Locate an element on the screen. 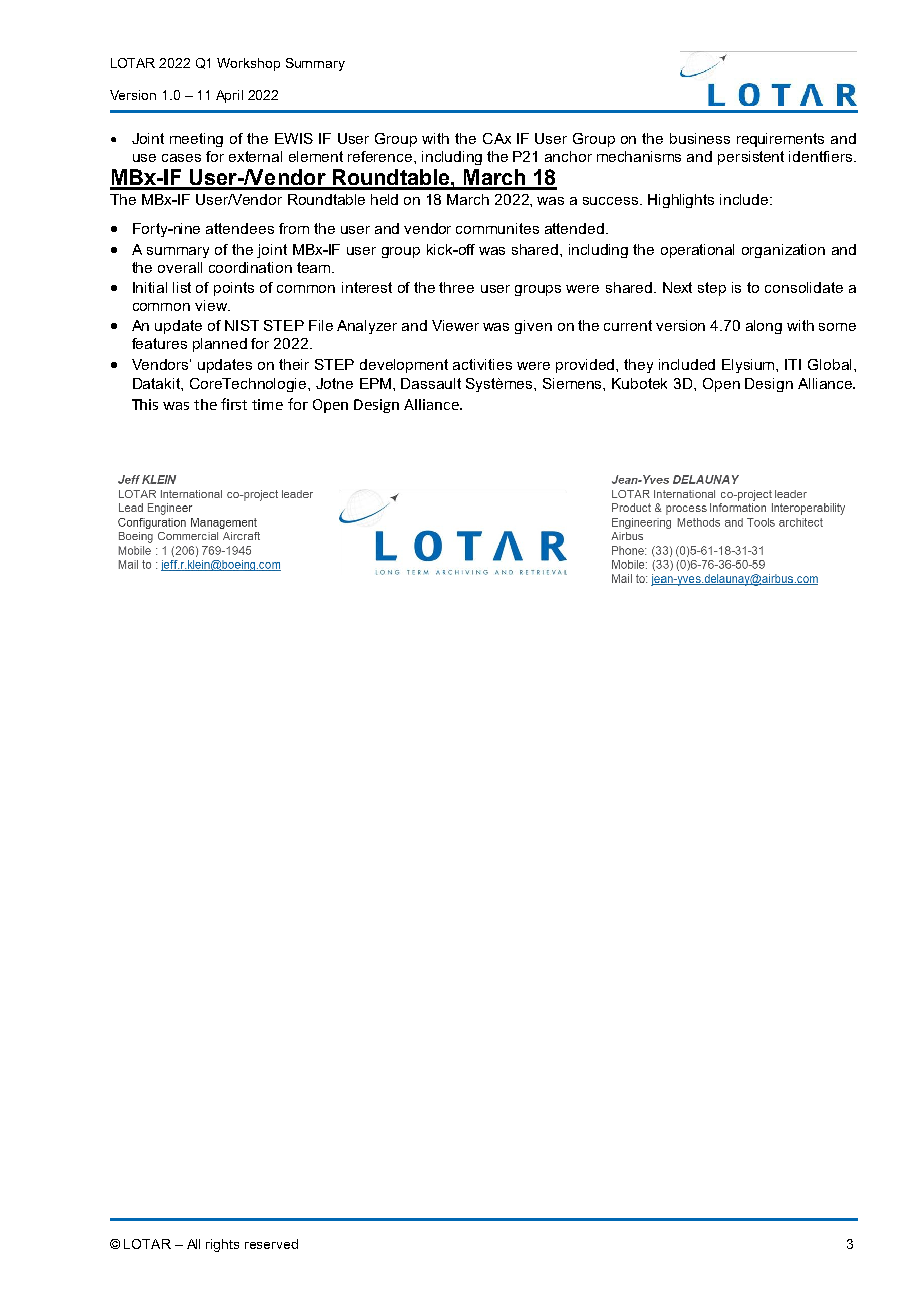 The width and height of the screenshot is (924, 1307). April is located at coordinates (229, 96).
